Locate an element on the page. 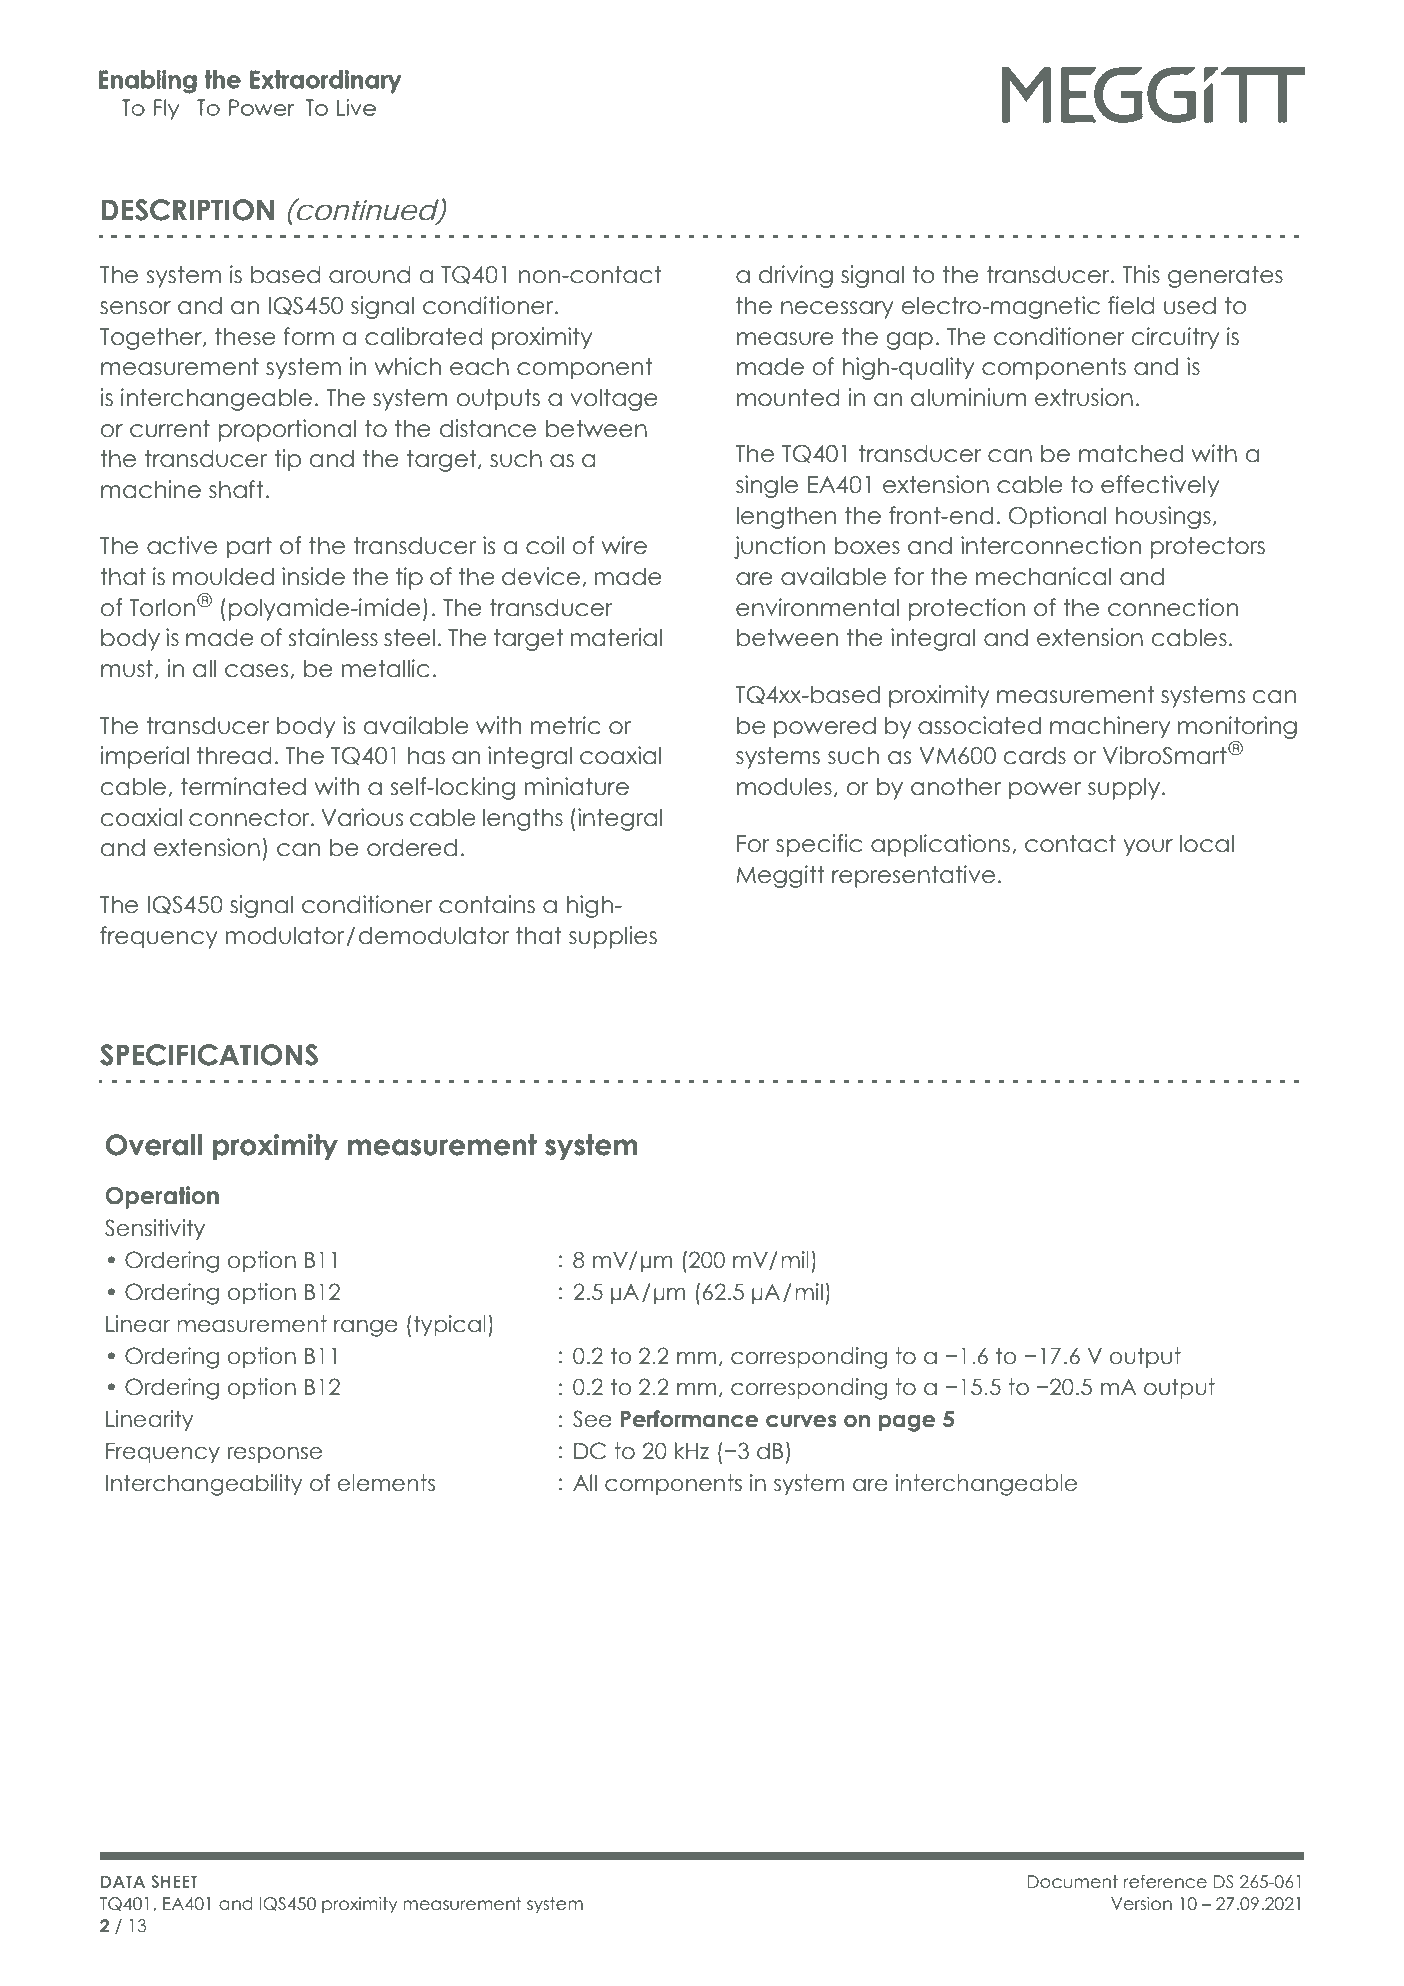  reference is located at coordinates (1165, 1882).
